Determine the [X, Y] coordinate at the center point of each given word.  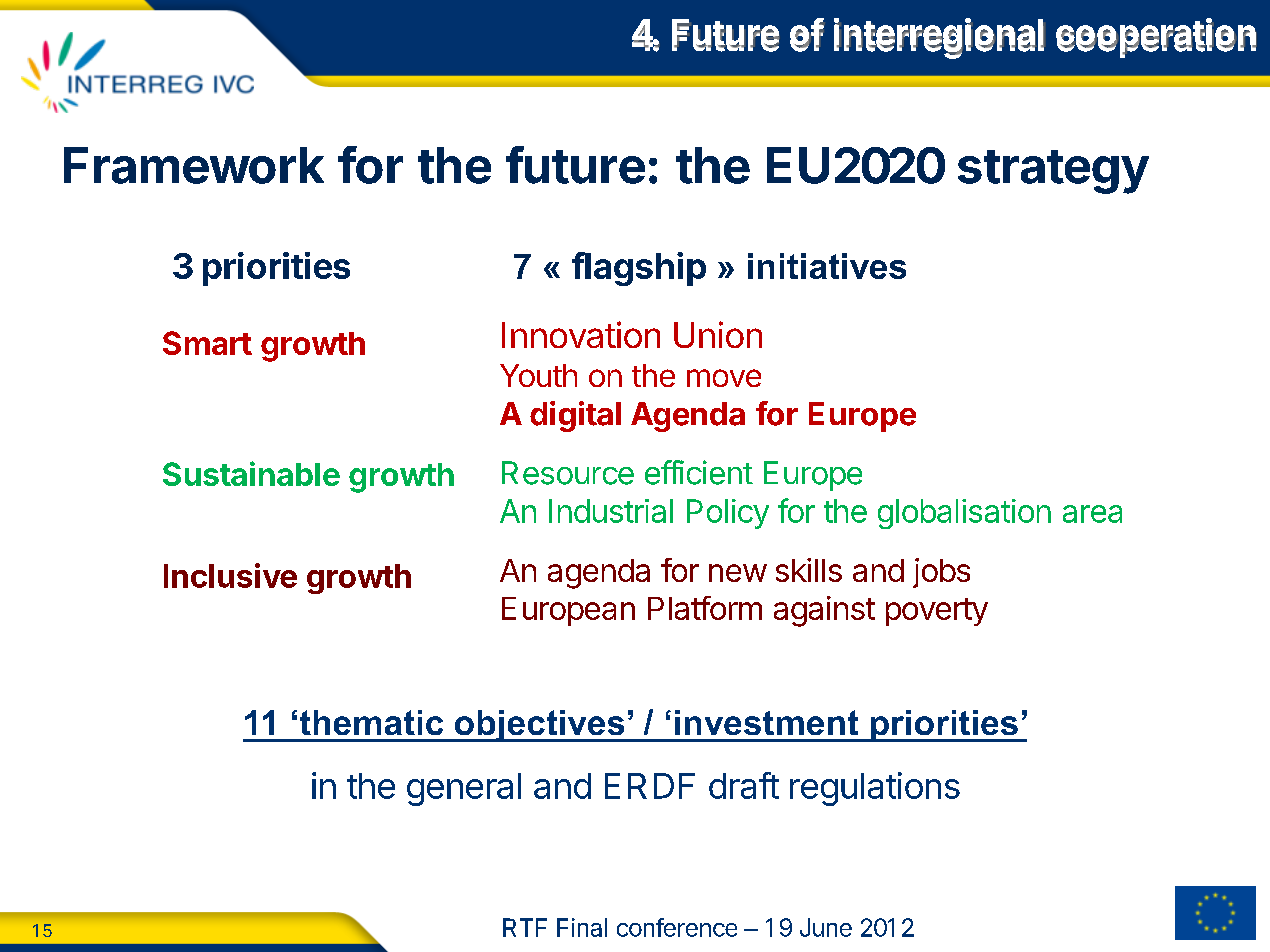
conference [677, 927]
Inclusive [230, 575]
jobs [941, 573]
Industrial [611, 511]
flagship [639, 269]
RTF [525, 927]
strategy [1053, 172]
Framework [194, 165]
